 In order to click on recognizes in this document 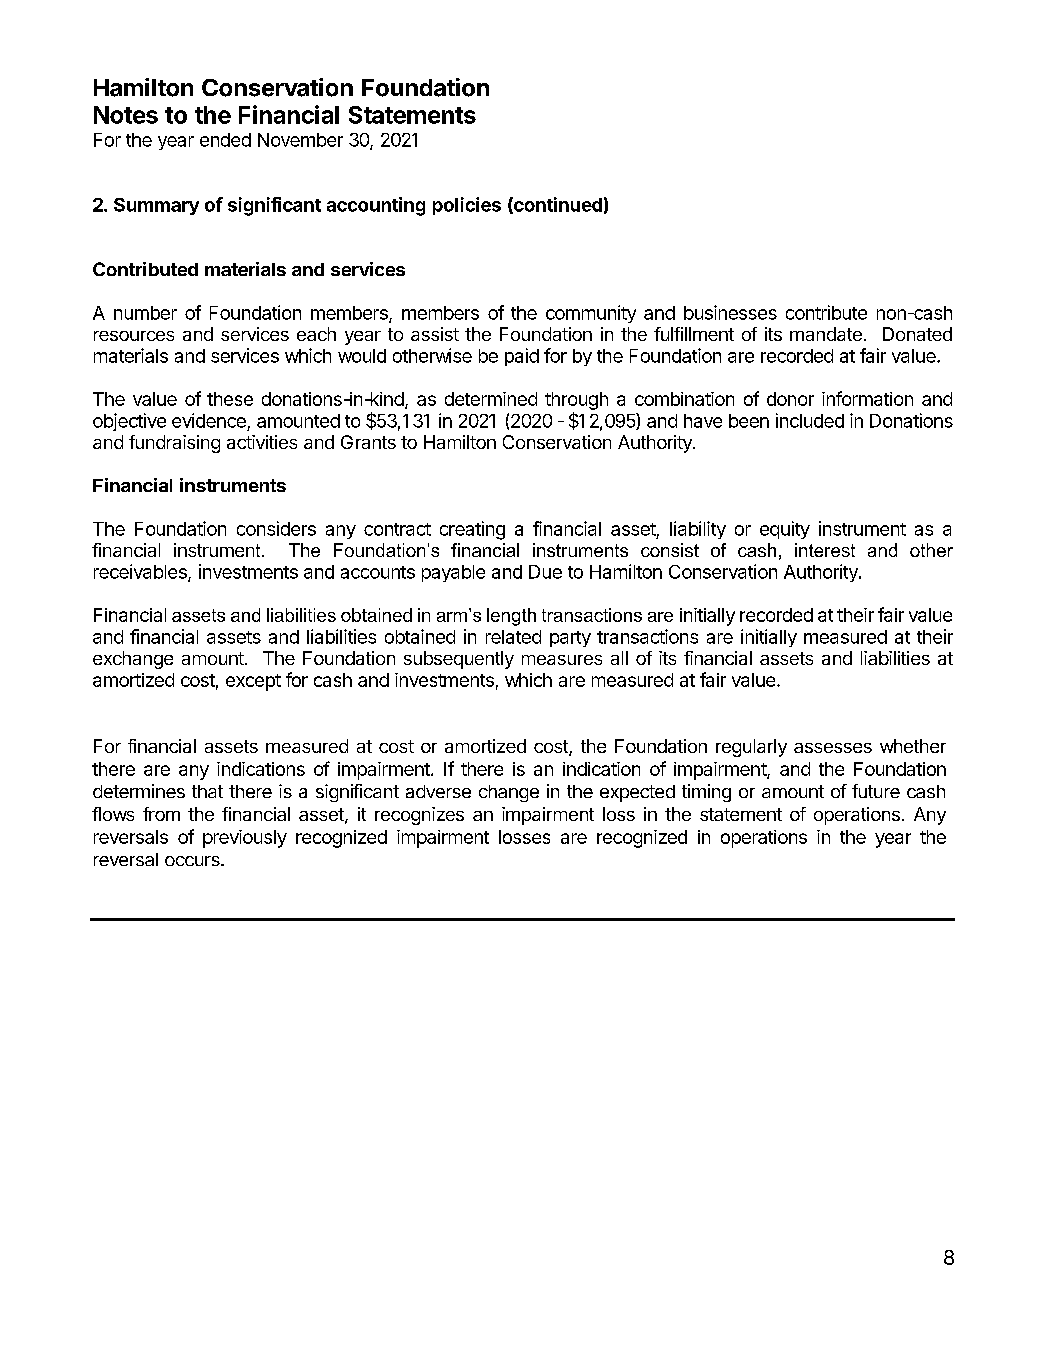, I will do `click(419, 816)`.
